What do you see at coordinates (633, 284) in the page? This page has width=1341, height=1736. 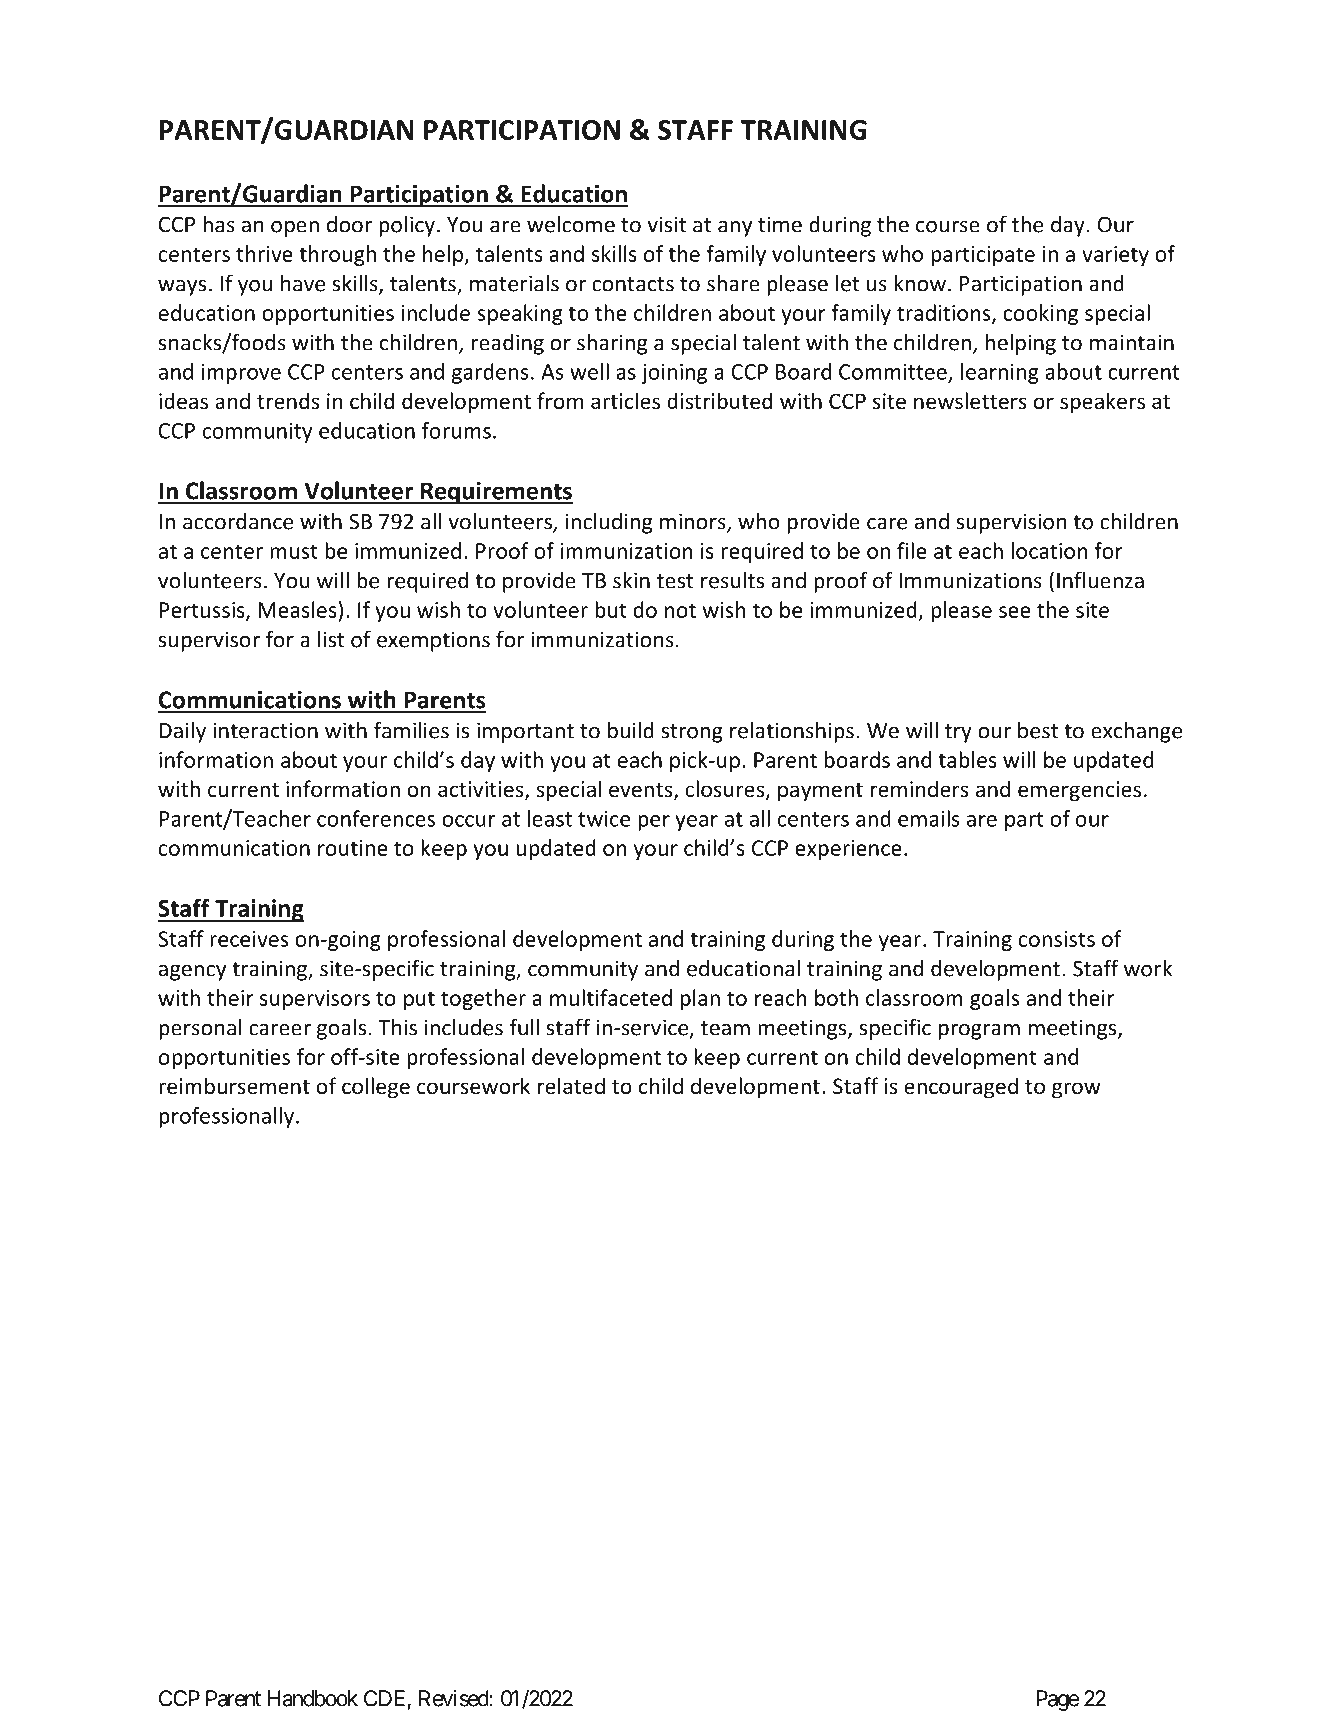 I see `contacts` at bounding box center [633, 284].
